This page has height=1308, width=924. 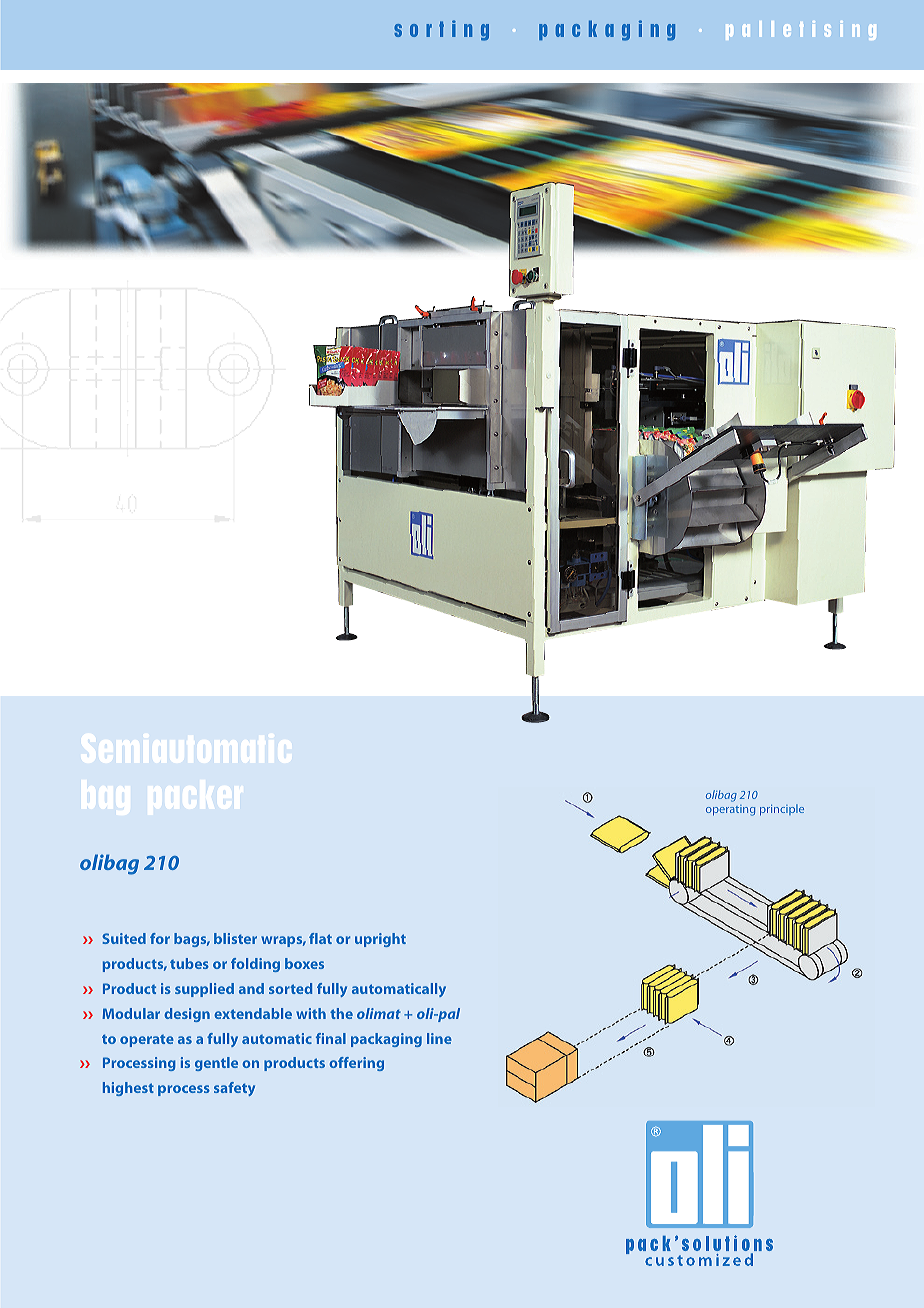 What do you see at coordinates (304, 963) in the page?
I see `boxes` at bounding box center [304, 963].
